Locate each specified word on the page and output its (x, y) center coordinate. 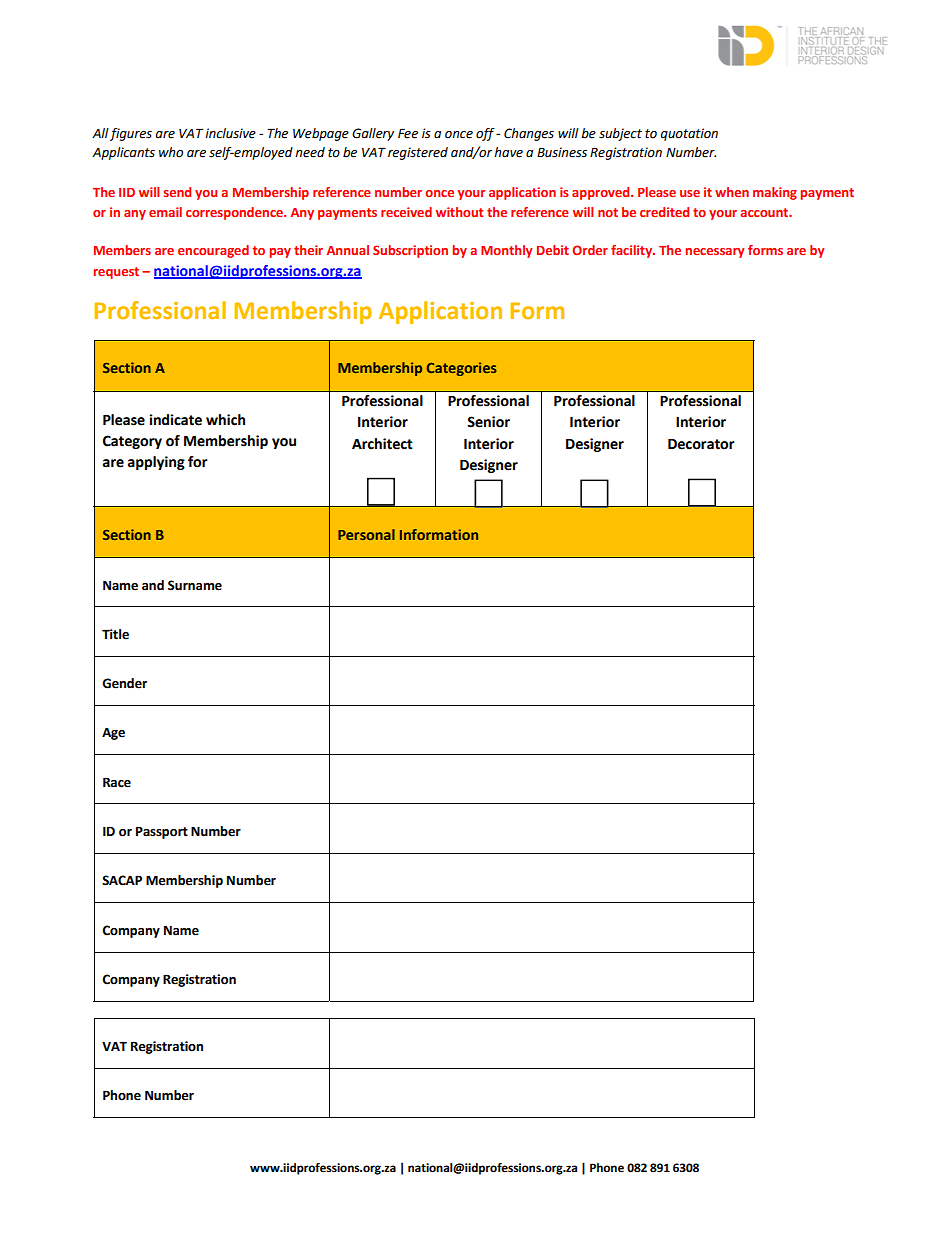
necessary (714, 253)
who (171, 152)
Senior (488, 422)
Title (115, 634)
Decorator (701, 444)
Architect (382, 444)
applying (156, 463)
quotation (689, 134)
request (116, 273)
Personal (366, 534)
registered (418, 153)
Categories (462, 369)
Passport (162, 832)
